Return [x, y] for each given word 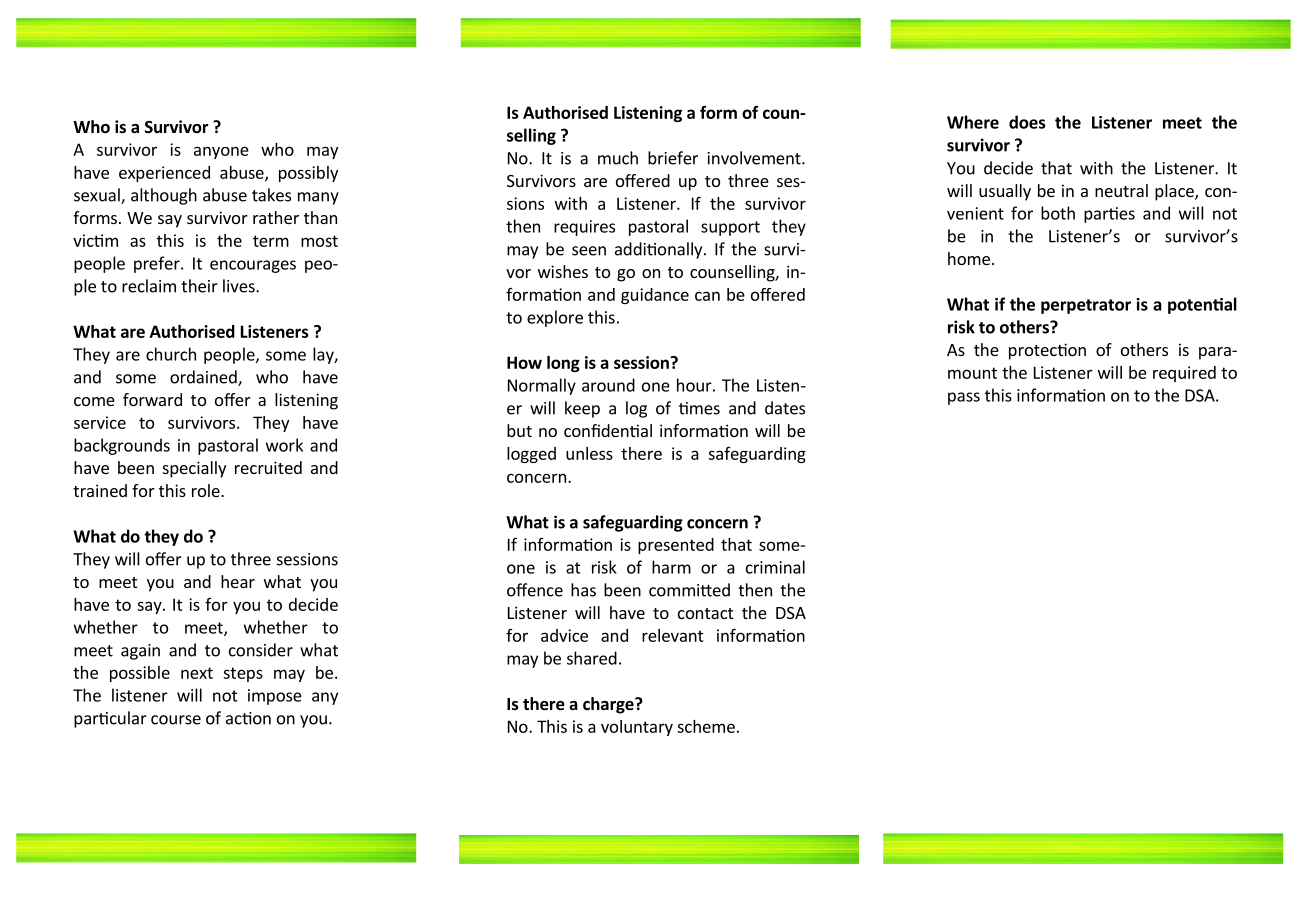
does [1027, 122]
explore [555, 318]
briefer [673, 158]
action [248, 718]
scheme [706, 726]
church [171, 354]
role [207, 490]
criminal [775, 567]
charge [609, 705]
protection [1047, 351]
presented [676, 546]
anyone [221, 152]
